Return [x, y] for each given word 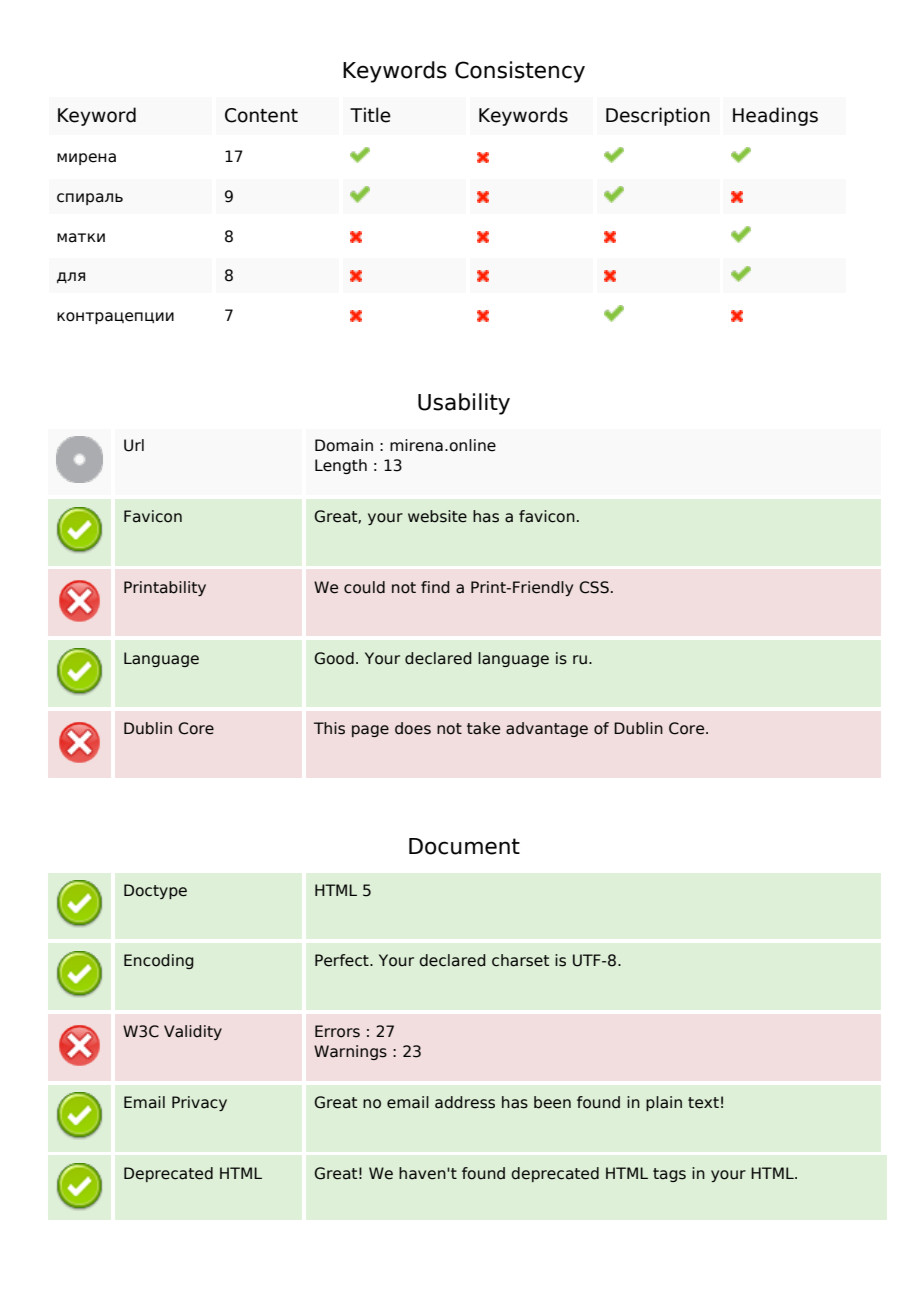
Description [658, 116]
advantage [547, 729]
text [703, 1103]
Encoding [159, 961]
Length [341, 466]
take [483, 728]
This [329, 728]
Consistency [520, 72]
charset [520, 960]
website [437, 516]
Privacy [199, 1103]
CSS [594, 587]
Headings [775, 116]
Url [134, 445]
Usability [464, 404]
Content [261, 115]
